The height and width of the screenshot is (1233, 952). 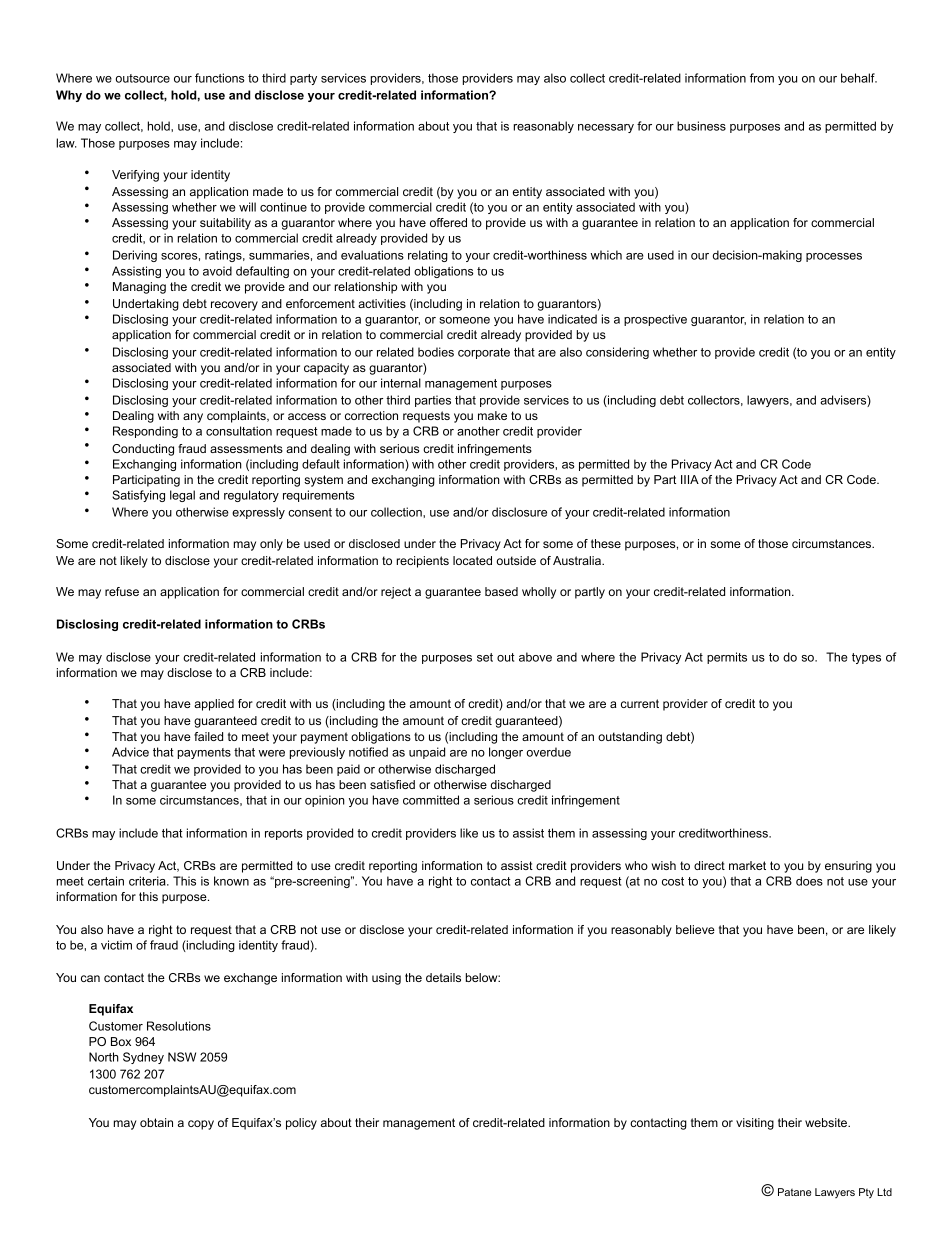 I want to click on IIIA, so click(x=690, y=479).
